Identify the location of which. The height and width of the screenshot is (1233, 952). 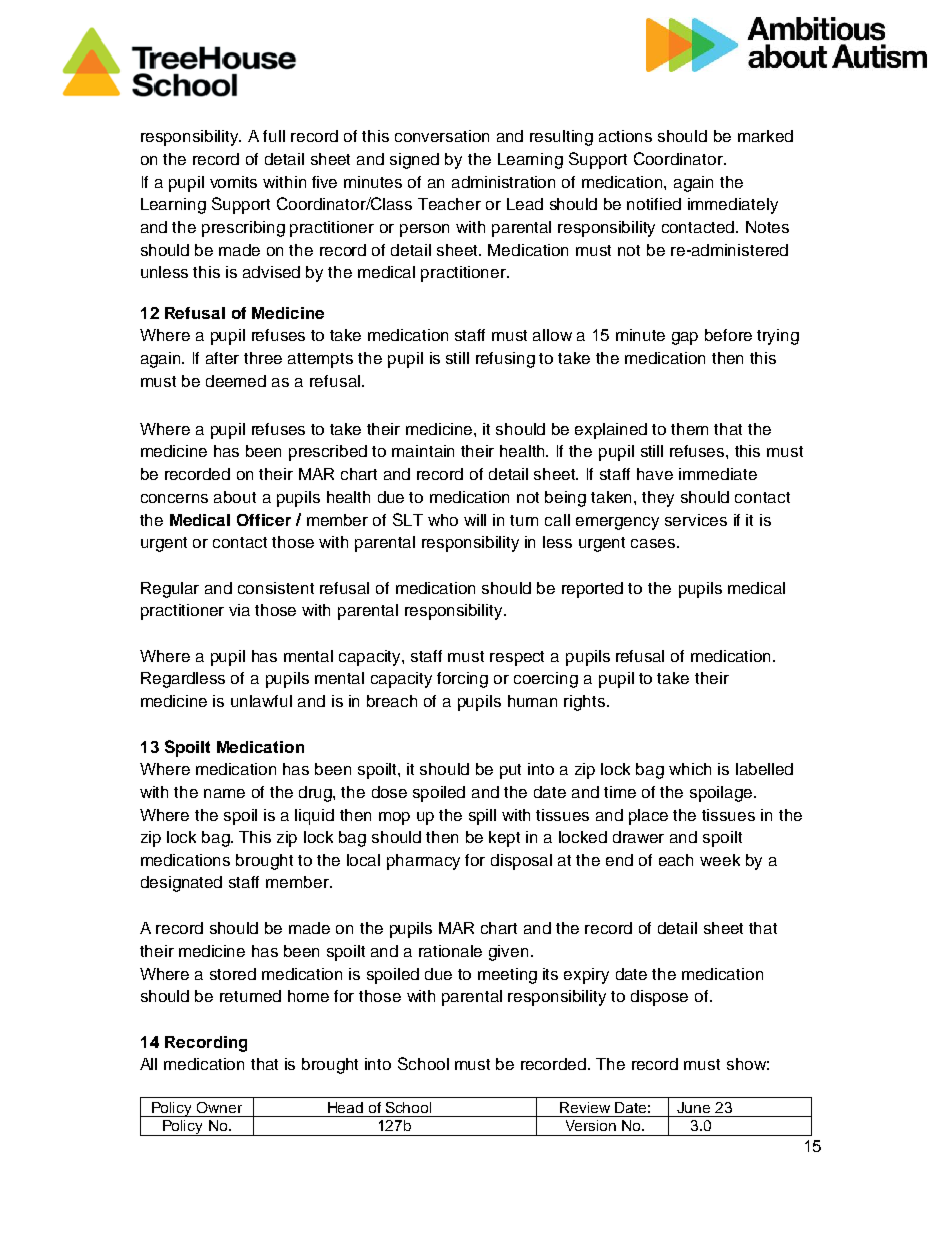
(690, 769).
